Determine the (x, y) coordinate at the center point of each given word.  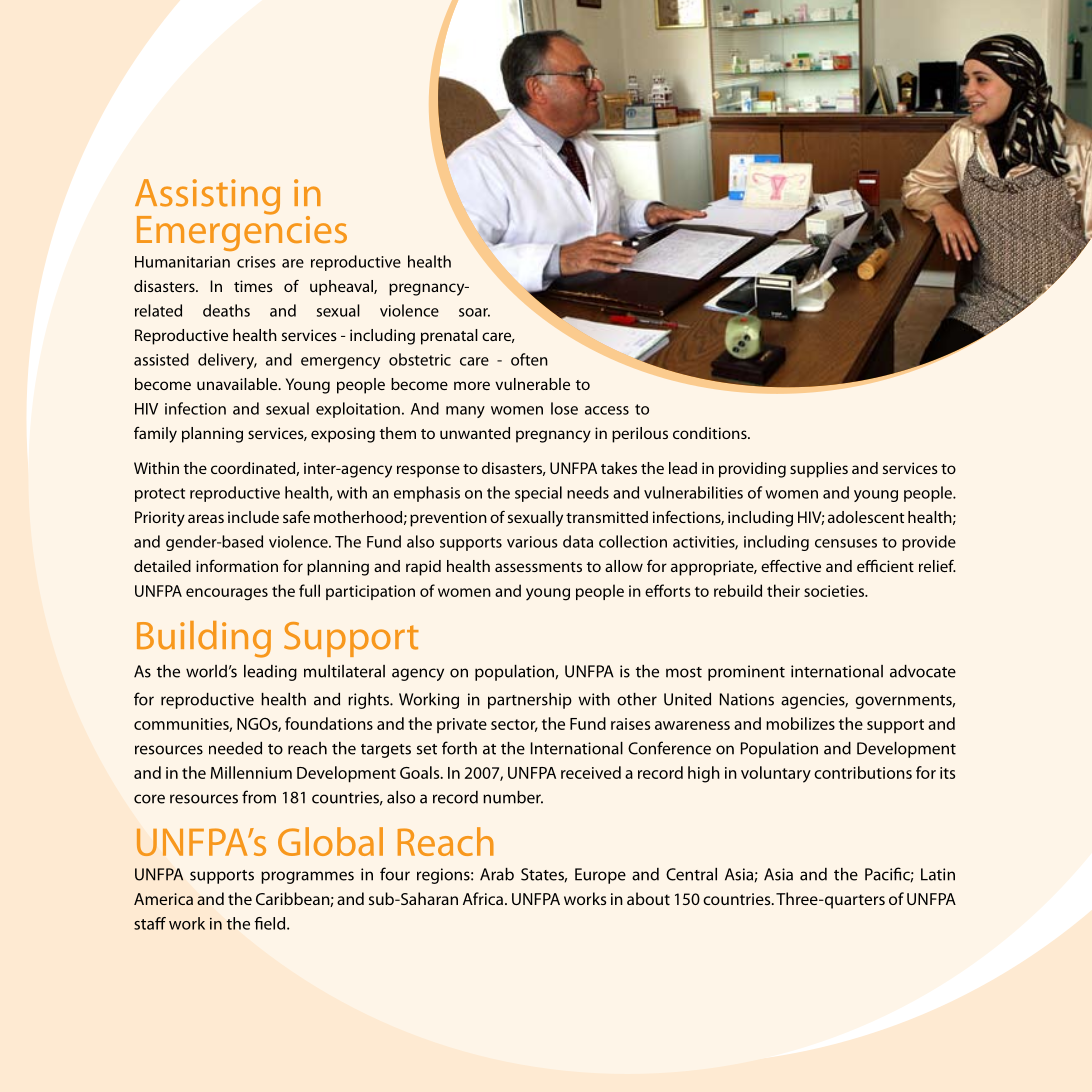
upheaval (342, 288)
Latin (938, 874)
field (271, 923)
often (529, 359)
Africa (483, 898)
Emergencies (242, 232)
